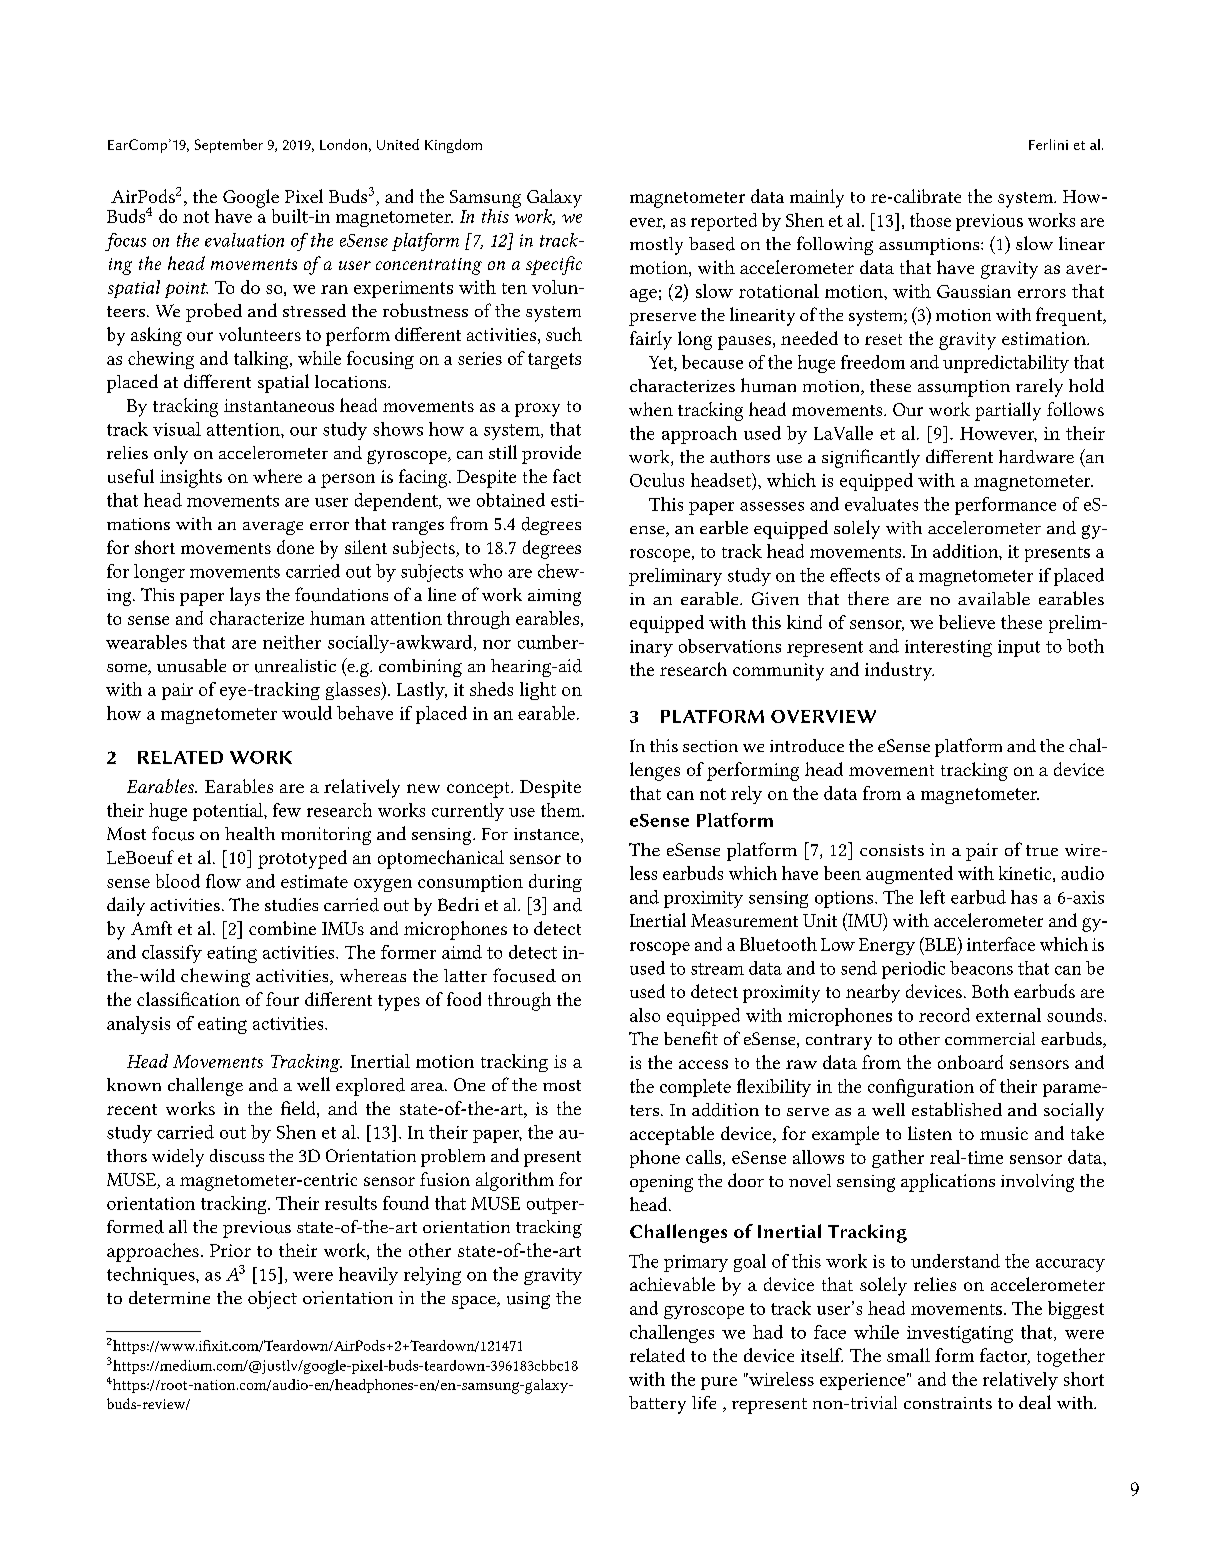  I want to click on reported, so click(724, 222).
